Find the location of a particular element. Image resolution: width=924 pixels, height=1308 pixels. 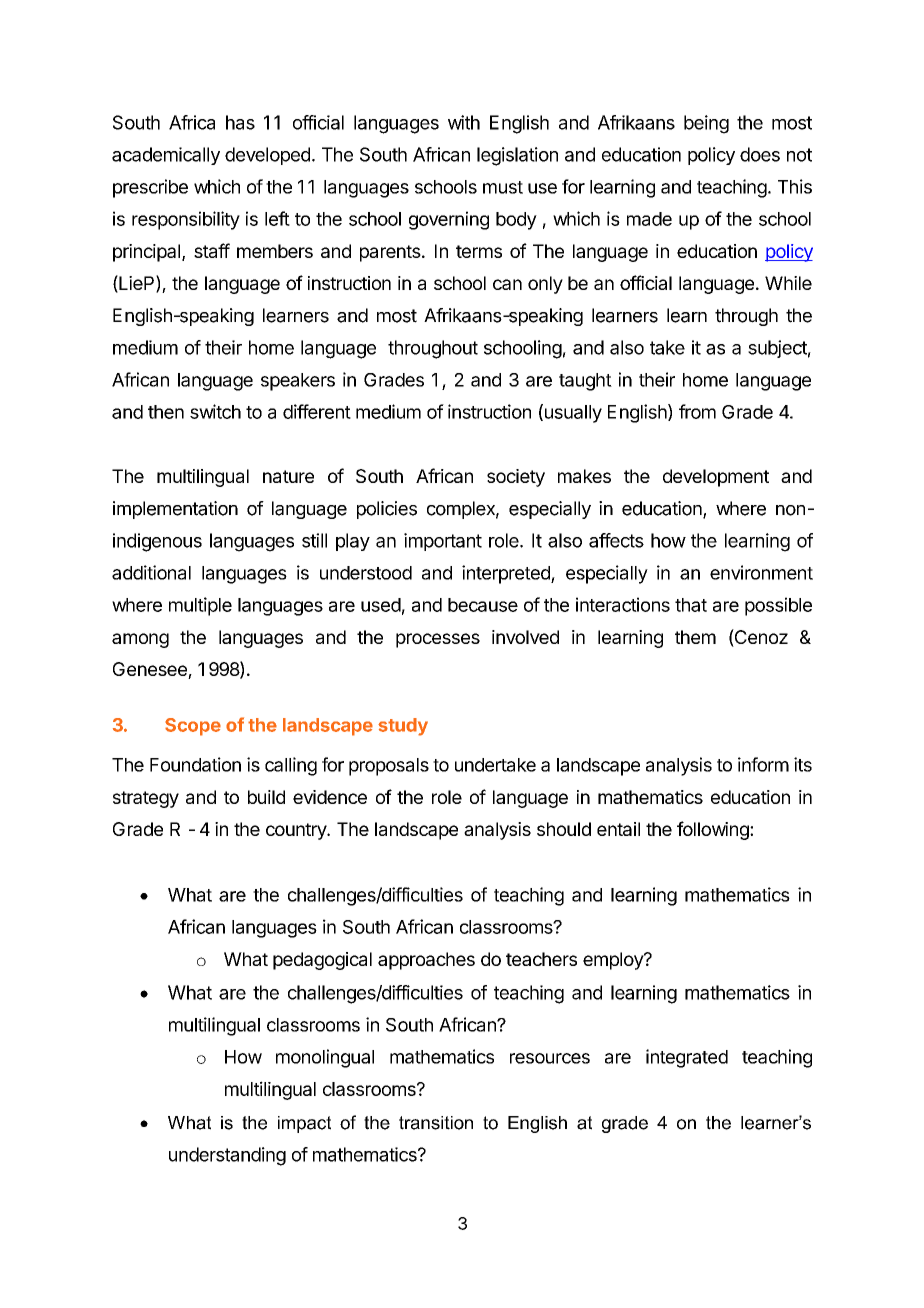

with is located at coordinates (464, 122).
